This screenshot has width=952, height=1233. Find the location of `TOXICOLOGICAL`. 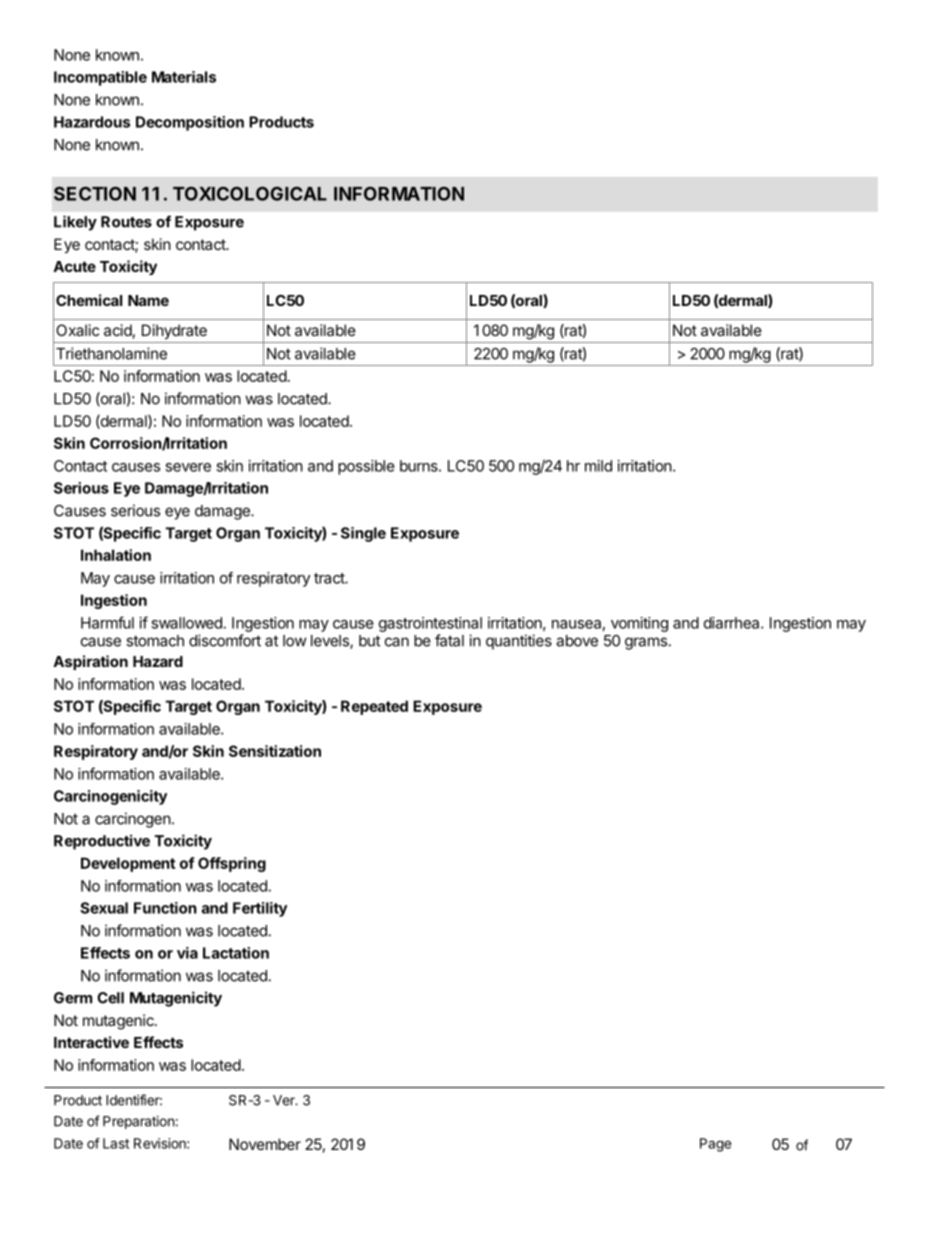

TOXICOLOGICAL is located at coordinates (250, 193).
